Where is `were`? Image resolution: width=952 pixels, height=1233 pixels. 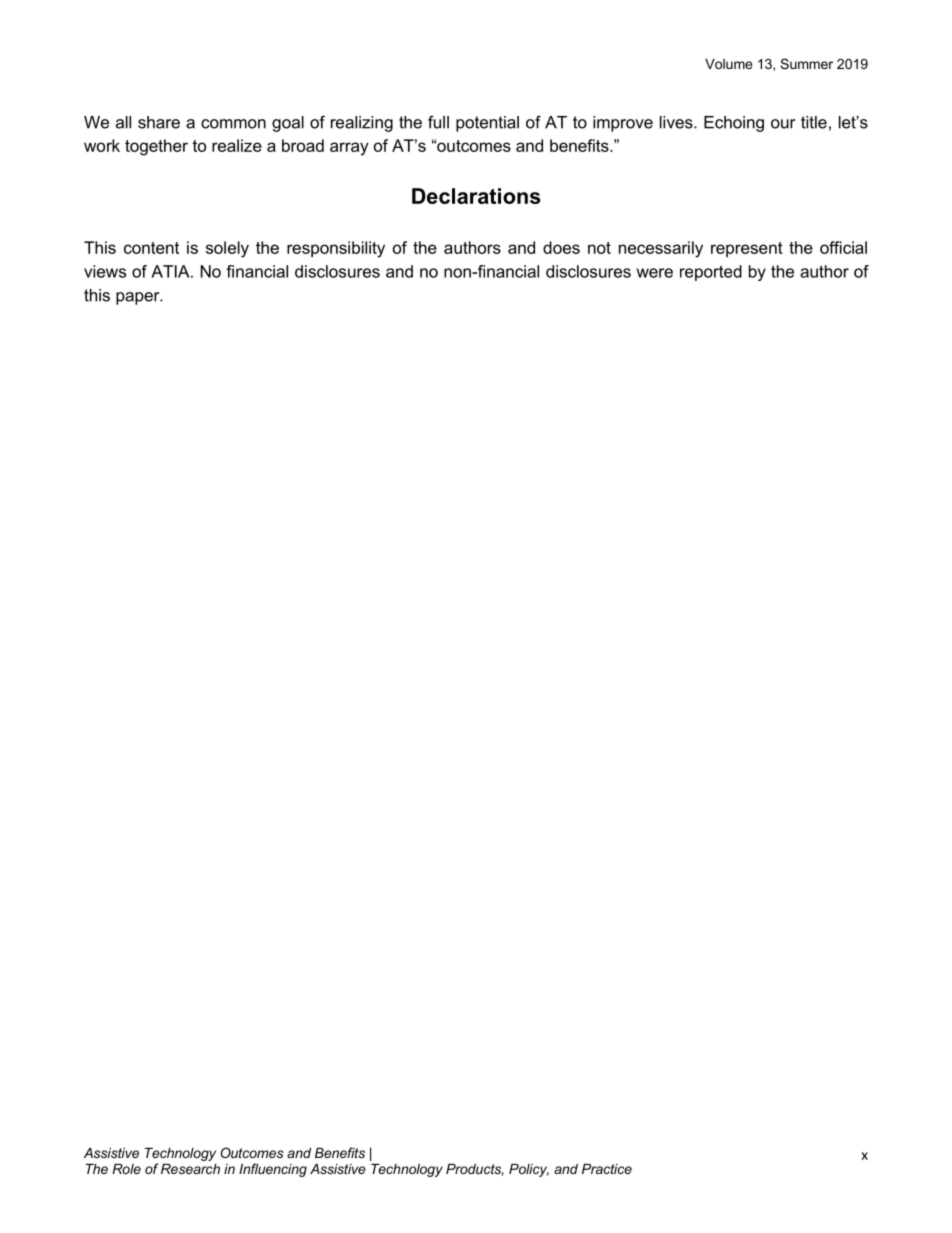
were is located at coordinates (655, 273).
